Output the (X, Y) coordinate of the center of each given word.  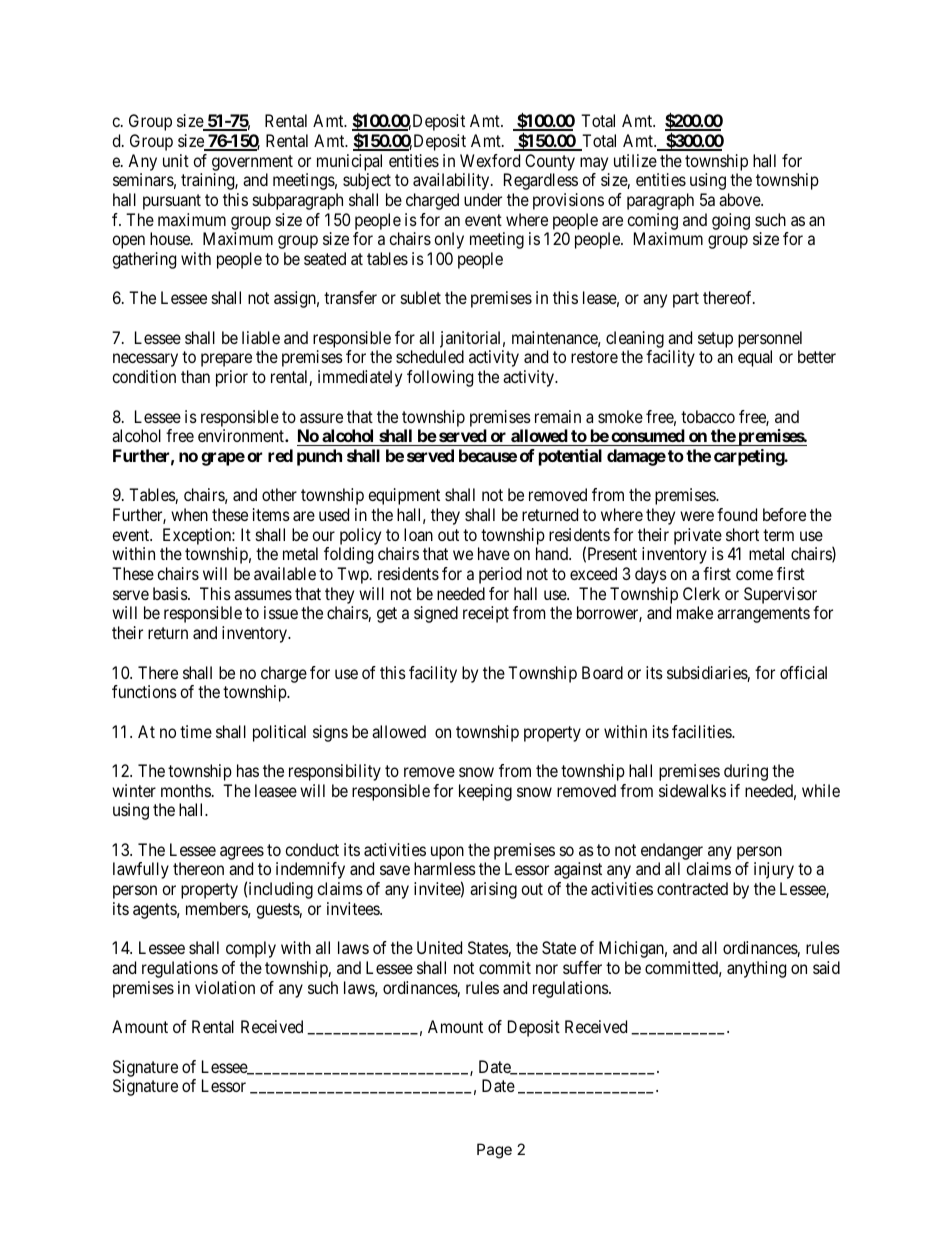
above (740, 199)
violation (225, 987)
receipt (486, 614)
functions (144, 691)
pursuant (172, 202)
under (483, 199)
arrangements (763, 615)
